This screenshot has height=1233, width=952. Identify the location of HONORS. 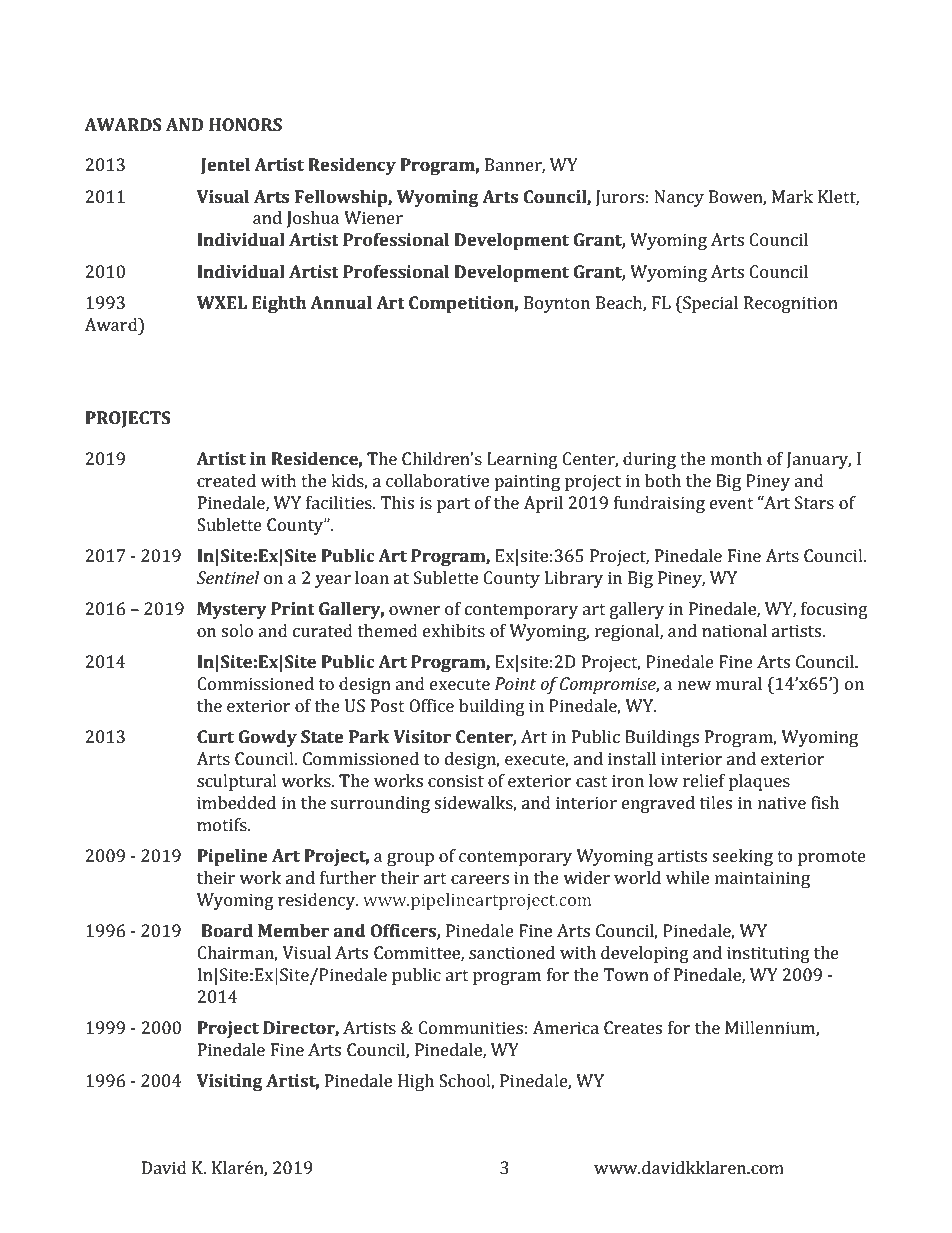
(245, 124).
